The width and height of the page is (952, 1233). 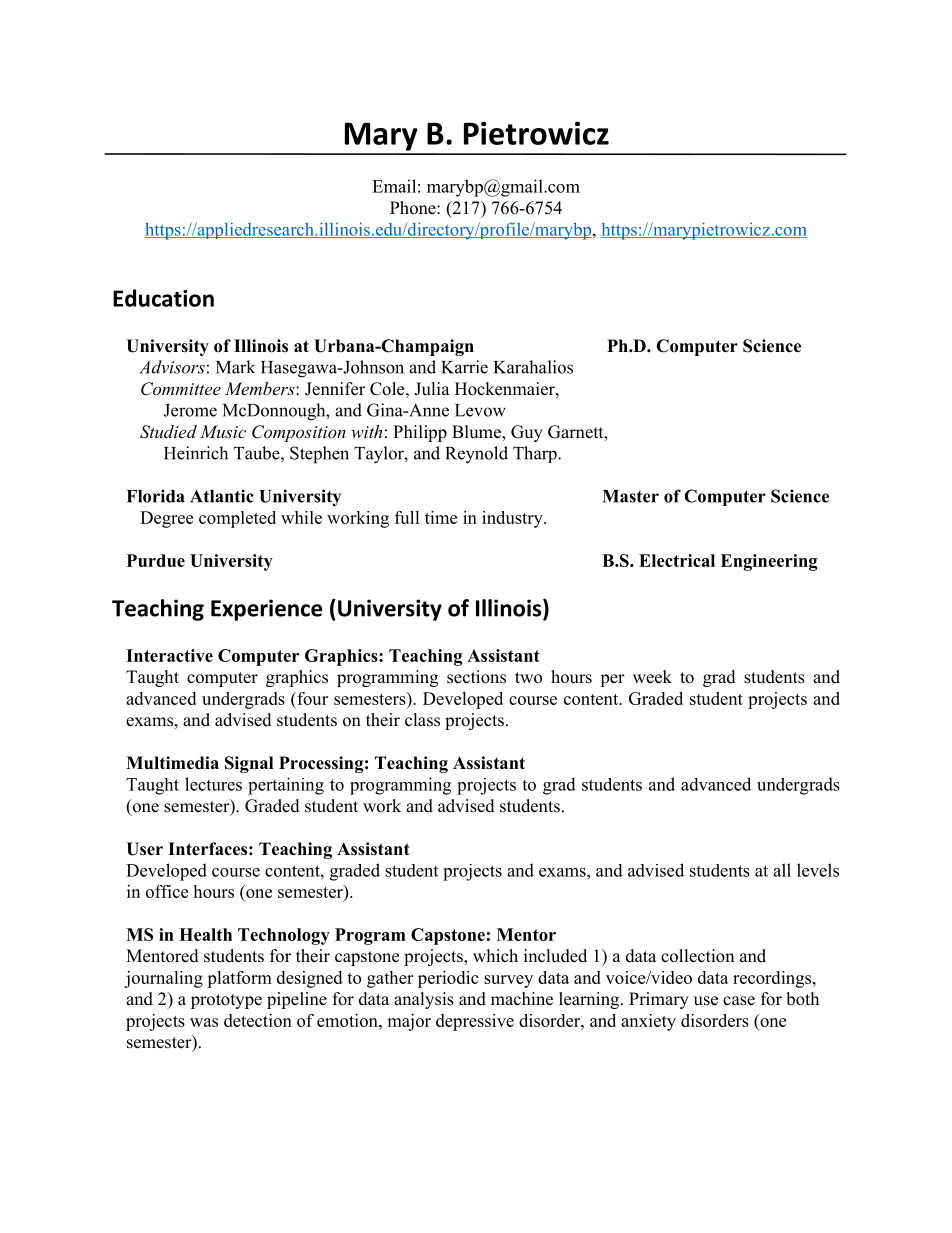 What do you see at coordinates (414, 208) in the page?
I see `Phone` at bounding box center [414, 208].
